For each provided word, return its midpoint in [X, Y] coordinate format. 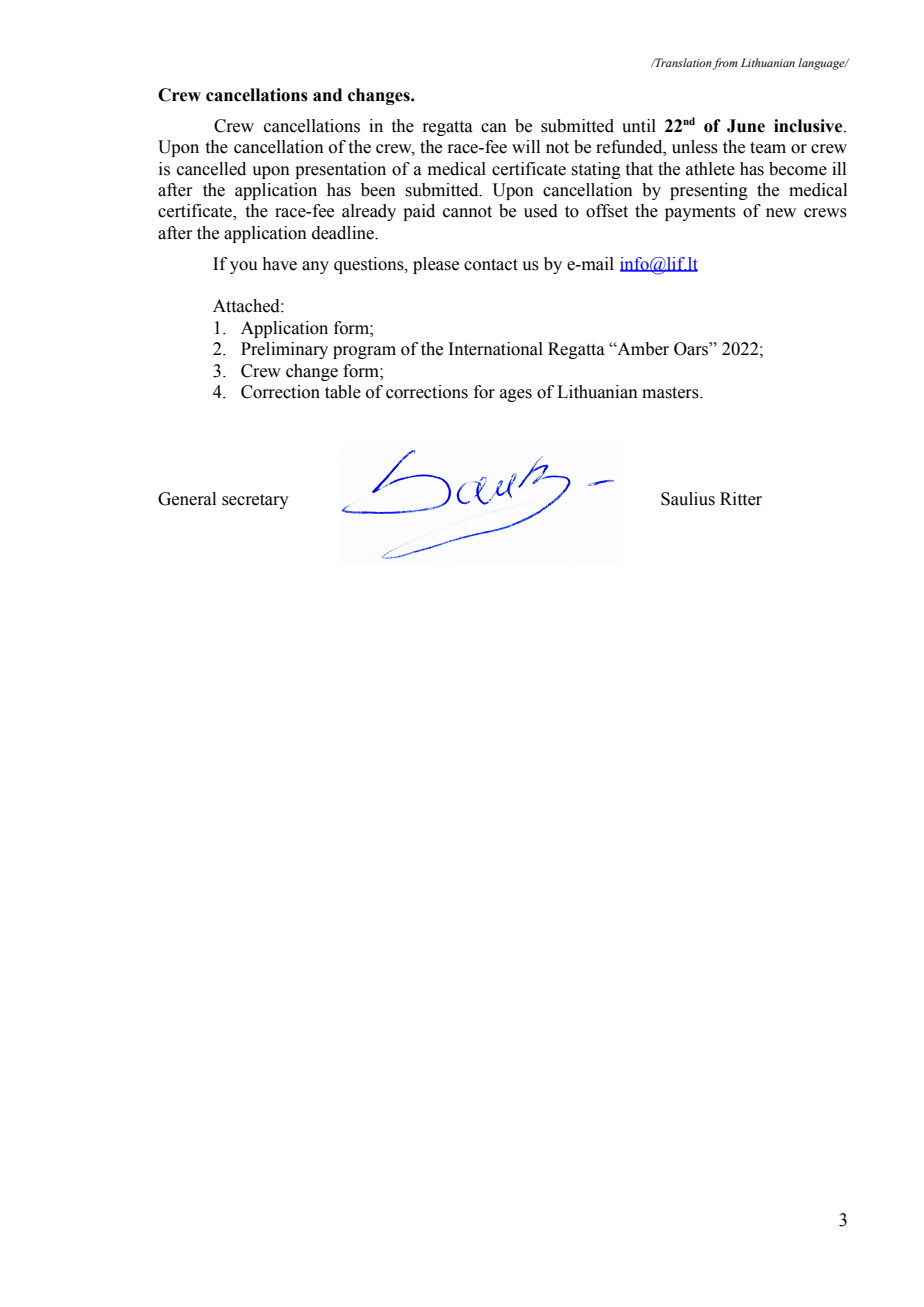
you [244, 267]
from [725, 64]
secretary [255, 501]
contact [491, 265]
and [327, 95]
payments [700, 213]
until [639, 126]
